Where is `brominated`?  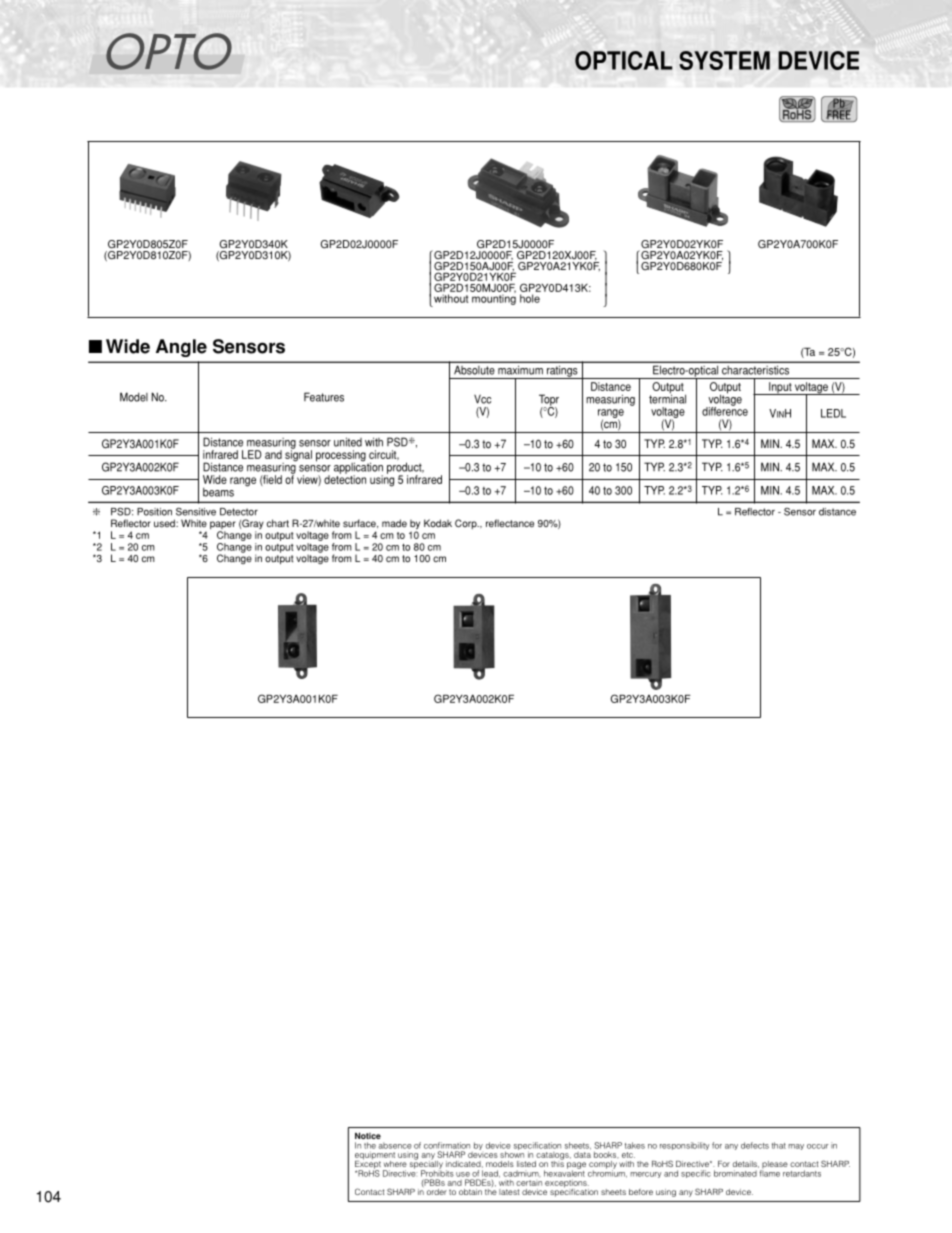
brominated is located at coordinates (735, 1173).
